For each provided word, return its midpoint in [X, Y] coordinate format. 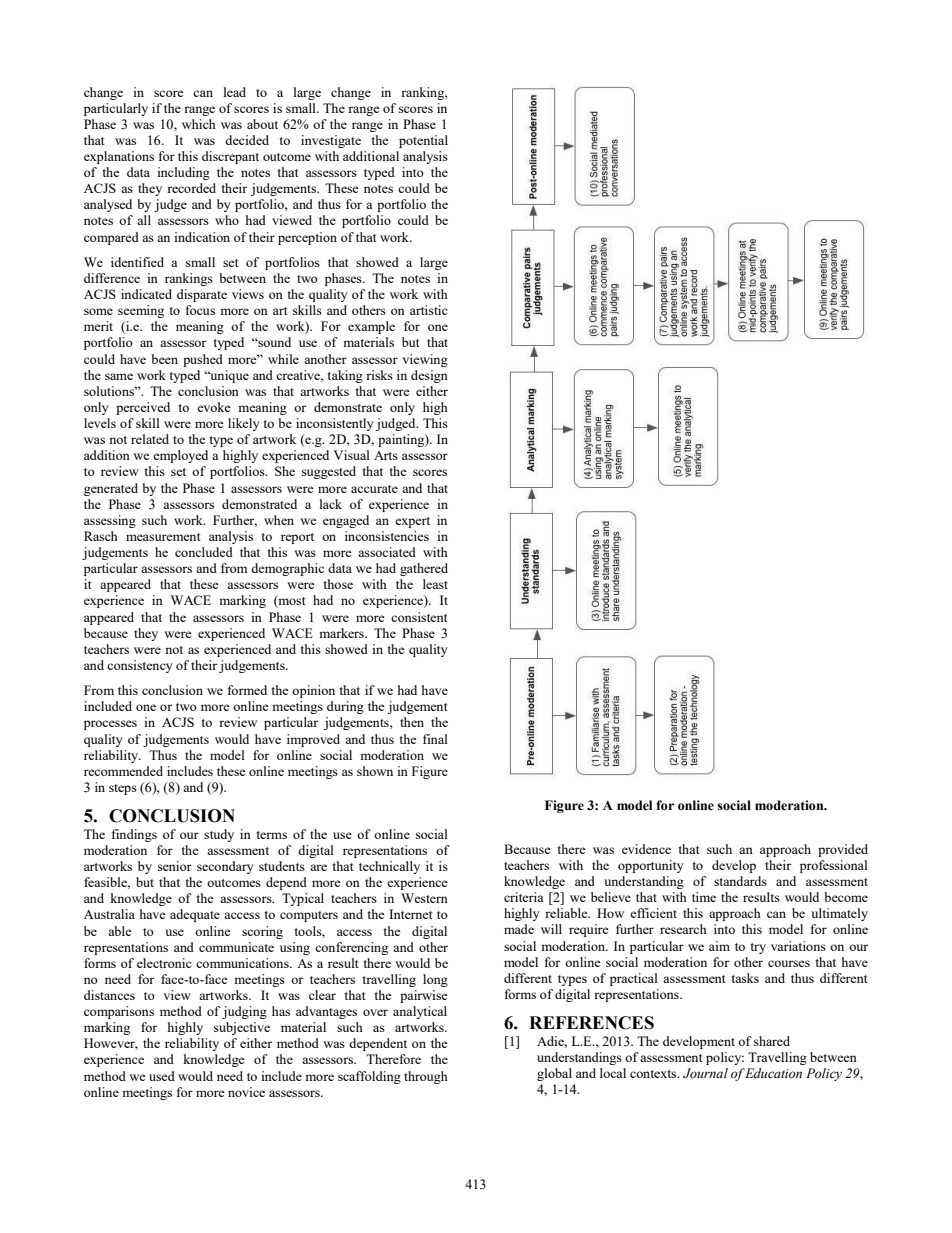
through [426, 1077]
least [435, 584]
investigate [331, 141]
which [199, 124]
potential [423, 141]
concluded [204, 552]
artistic [428, 310]
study [219, 835]
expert [412, 522]
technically [389, 867]
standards [740, 881]
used [162, 1076]
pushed [203, 360]
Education [773, 1073]
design [429, 376]
